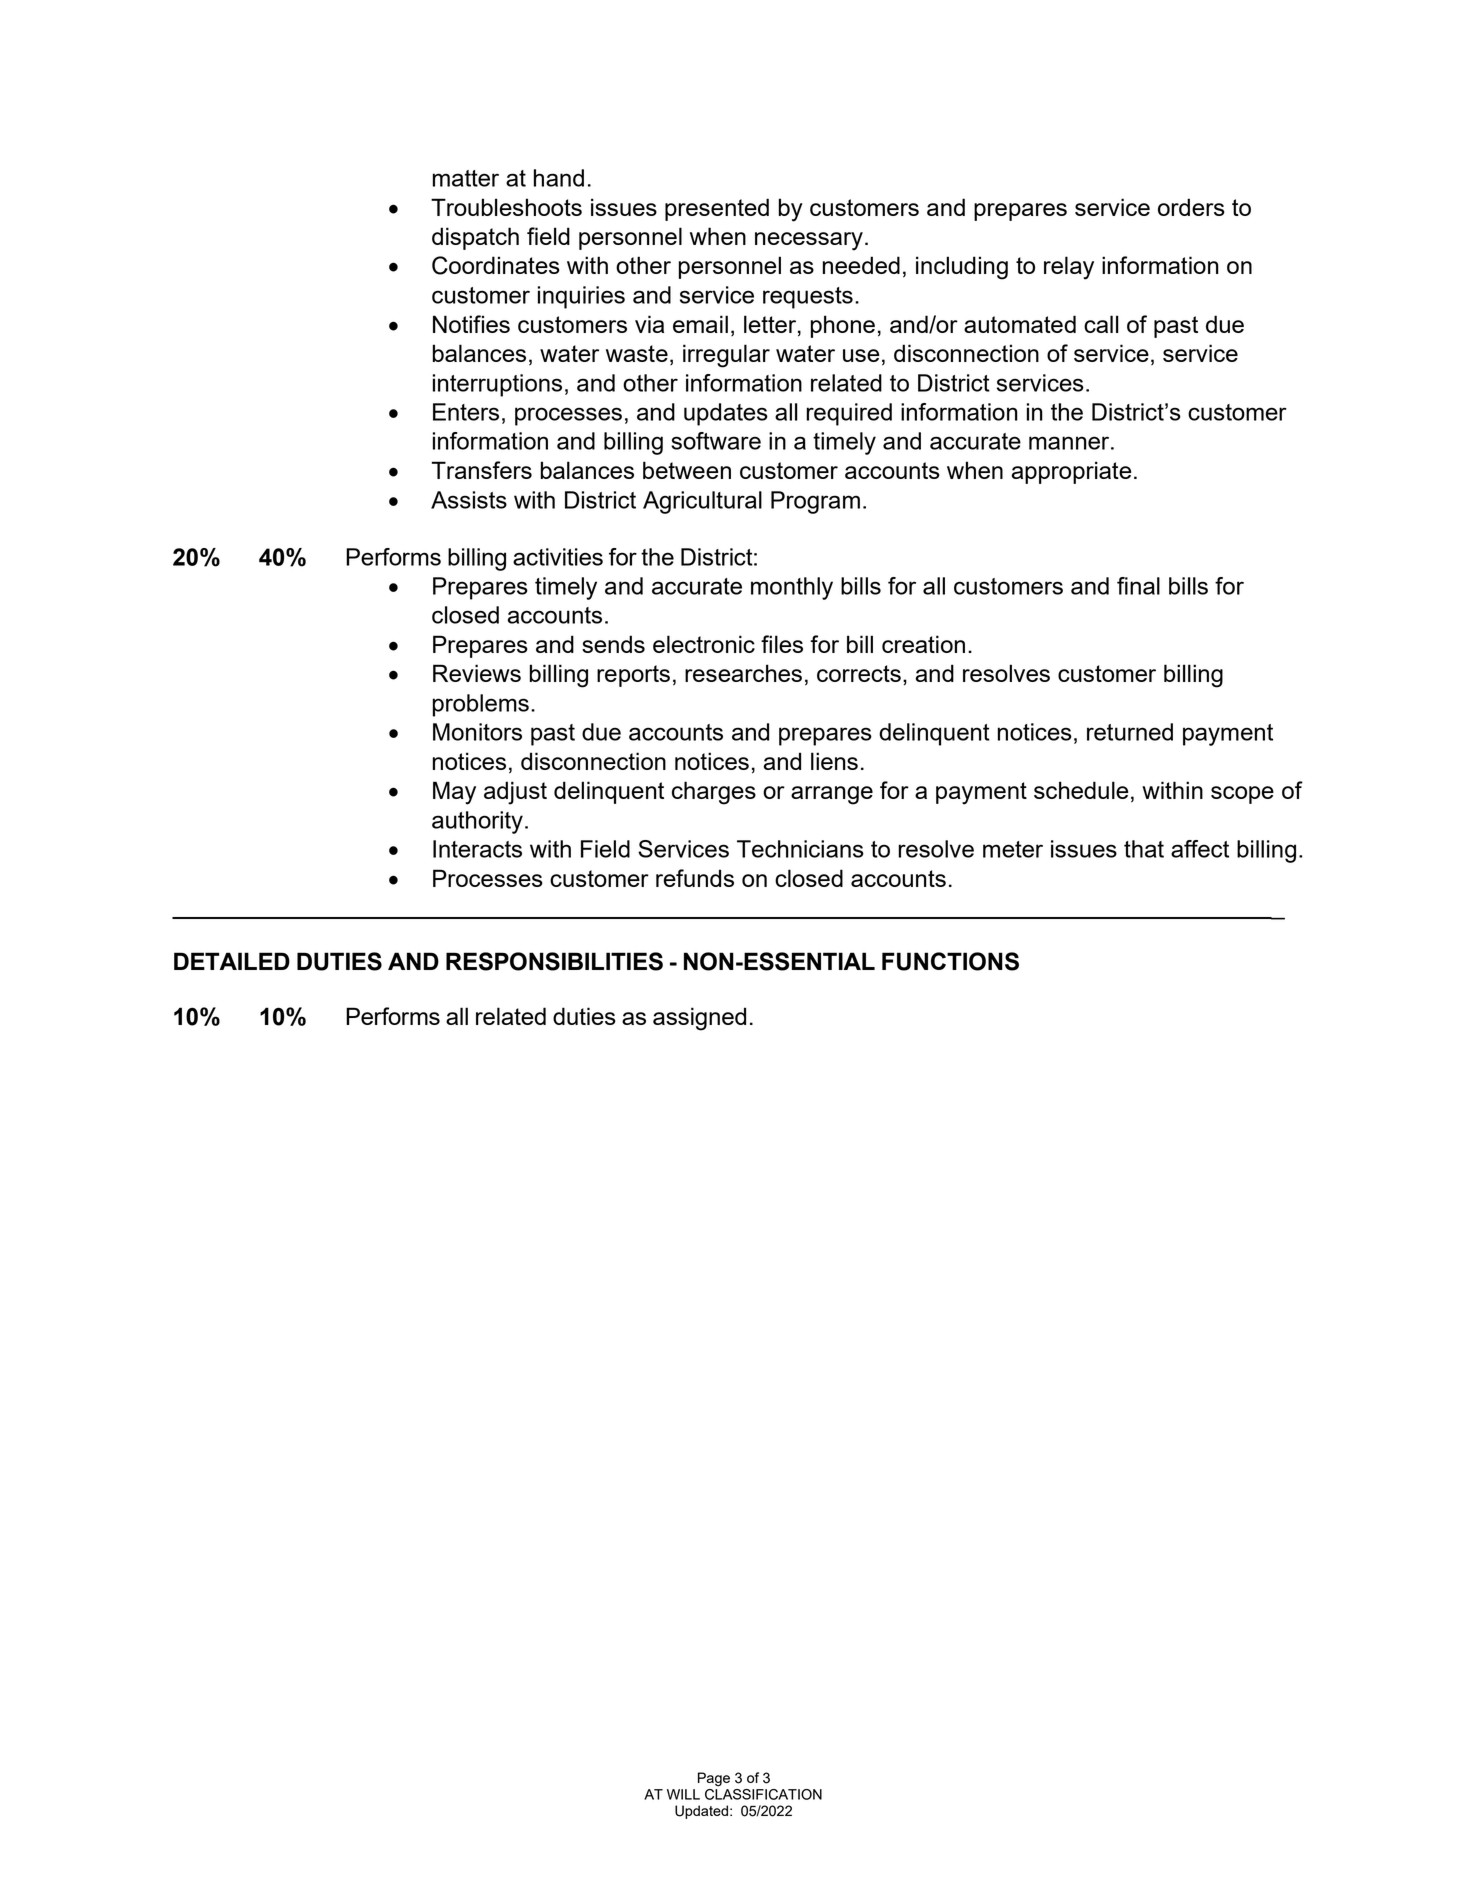 Image resolution: width=1467 pixels, height=1899 pixels. What do you see at coordinates (683, 1794) in the image?
I see `WILL` at bounding box center [683, 1794].
